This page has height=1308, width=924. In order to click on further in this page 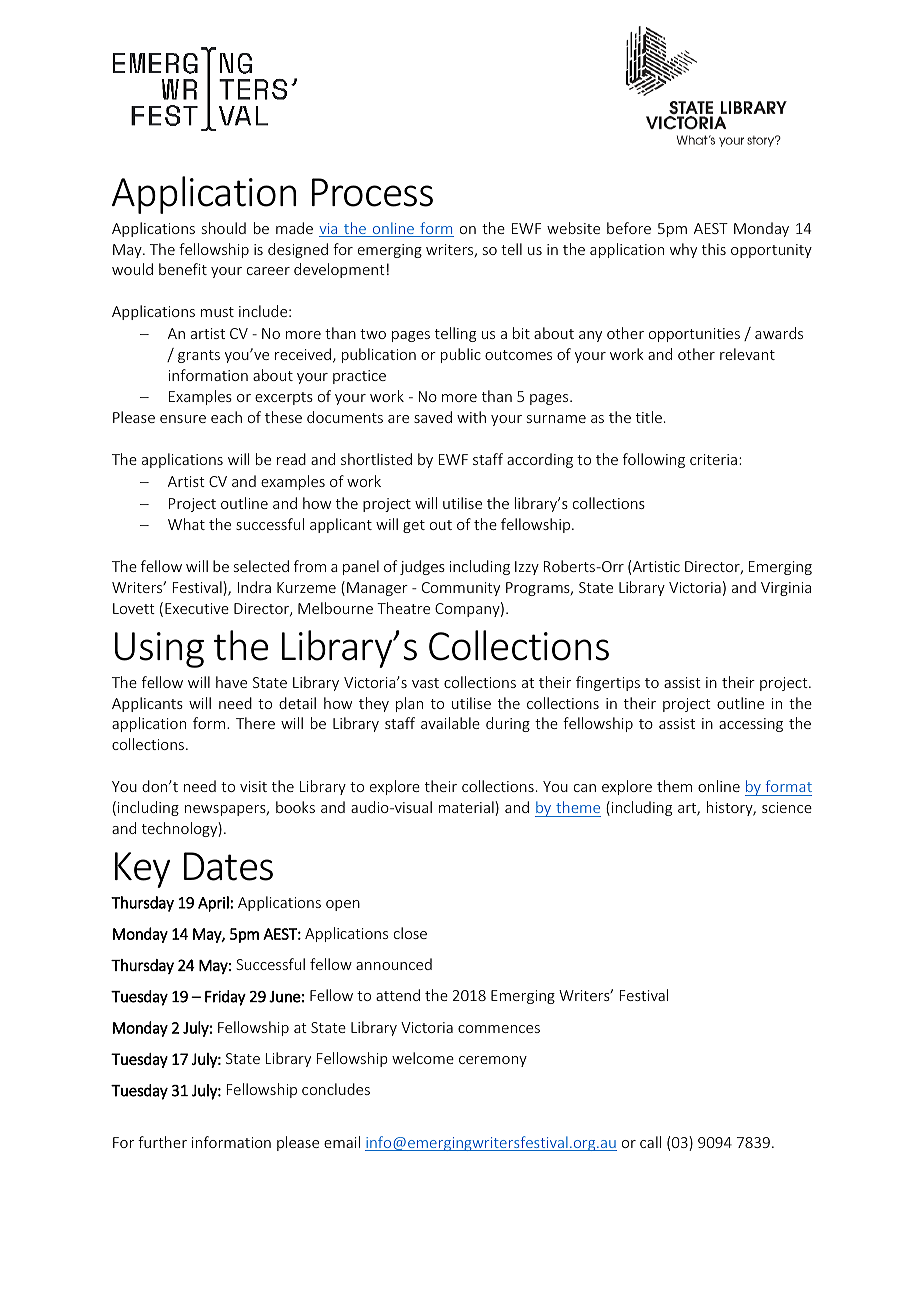, I will do `click(162, 1142)`.
